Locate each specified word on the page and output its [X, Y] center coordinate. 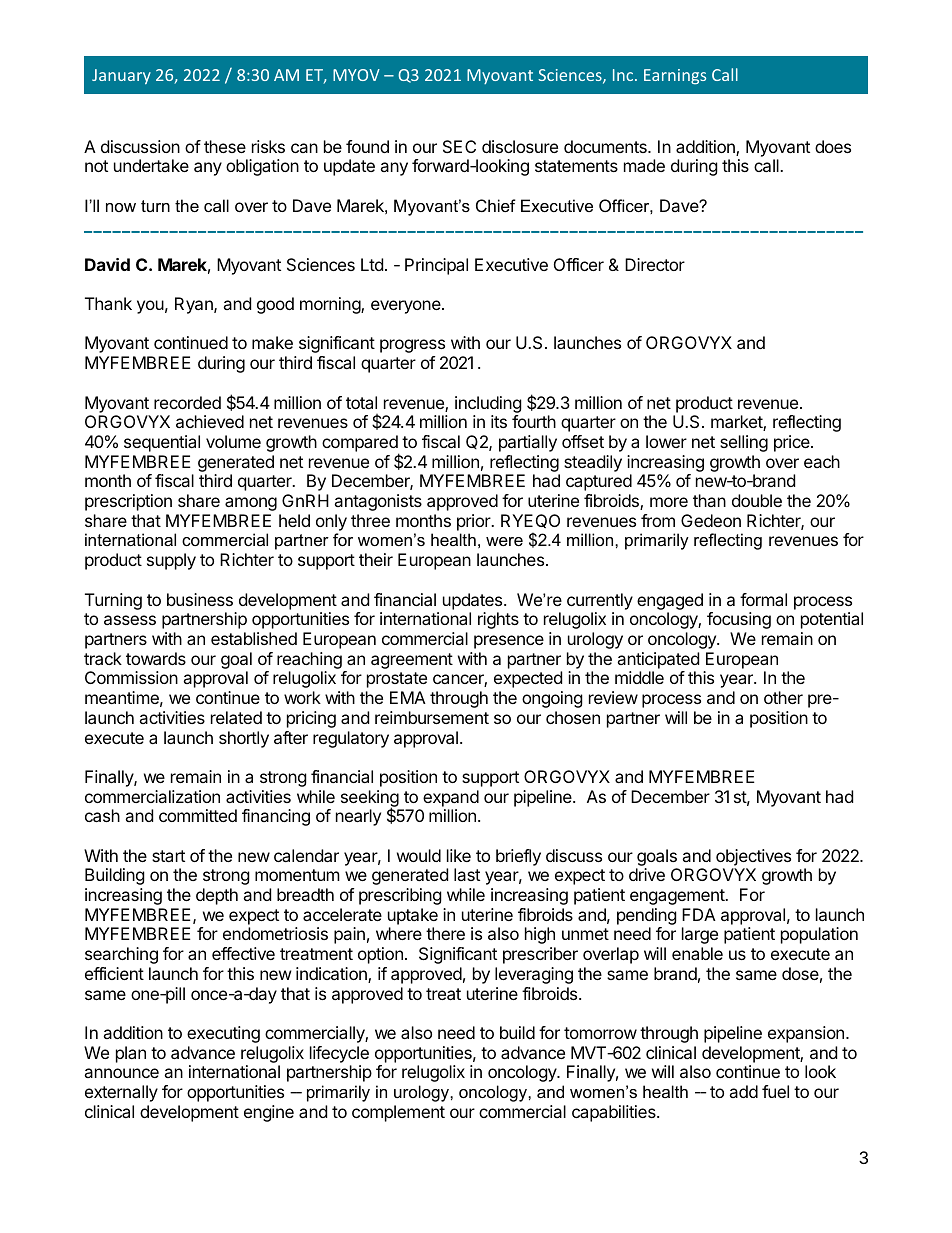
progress [412, 346]
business [200, 599]
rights [498, 620]
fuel [775, 1091]
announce [121, 1073]
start [168, 856]
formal [763, 599]
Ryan [195, 305]
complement [398, 1113]
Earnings [675, 77]
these [225, 146]
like [459, 855]
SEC [459, 146]
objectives [753, 857]
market [737, 423]
